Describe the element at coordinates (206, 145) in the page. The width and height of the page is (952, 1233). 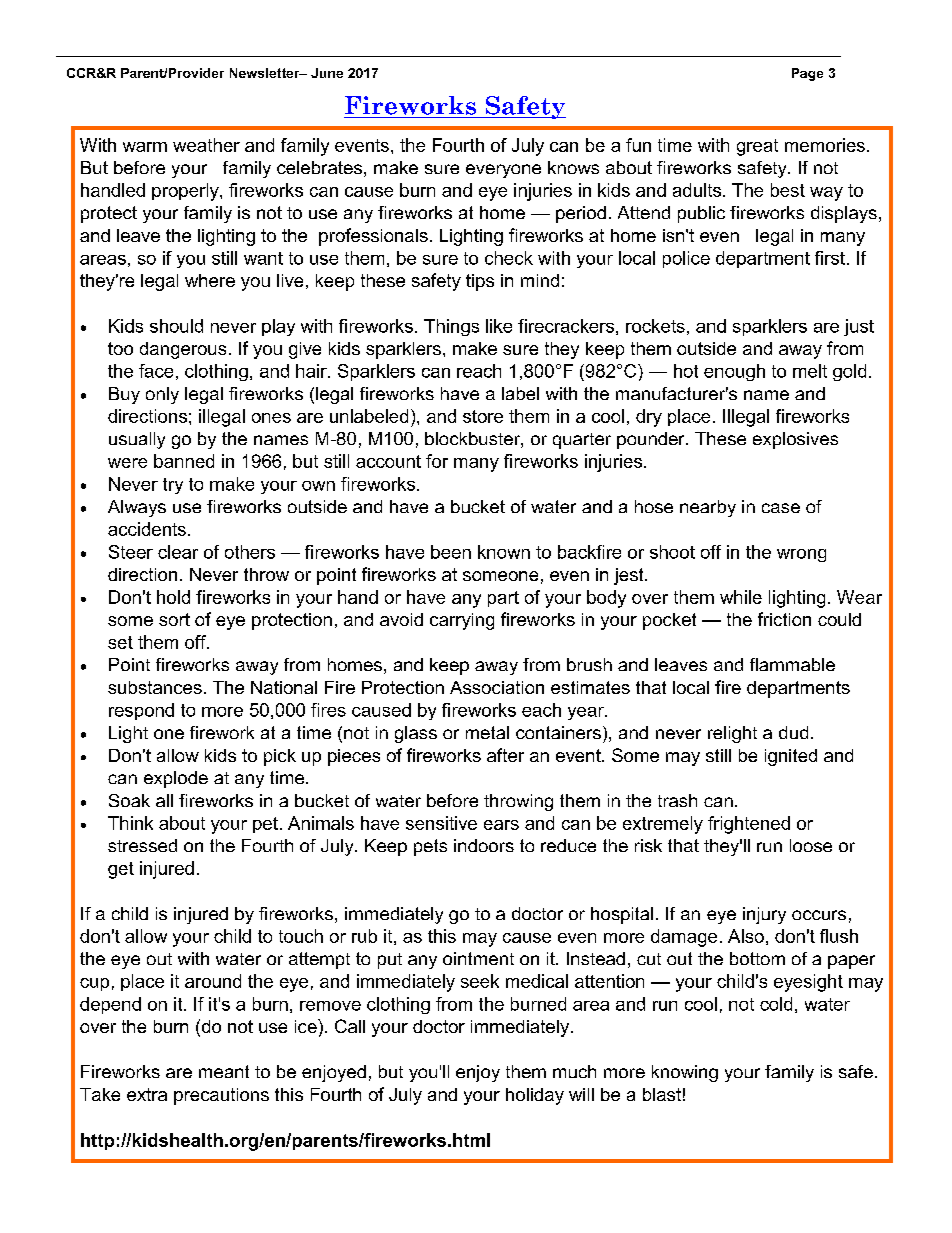
I see `weather` at that location.
